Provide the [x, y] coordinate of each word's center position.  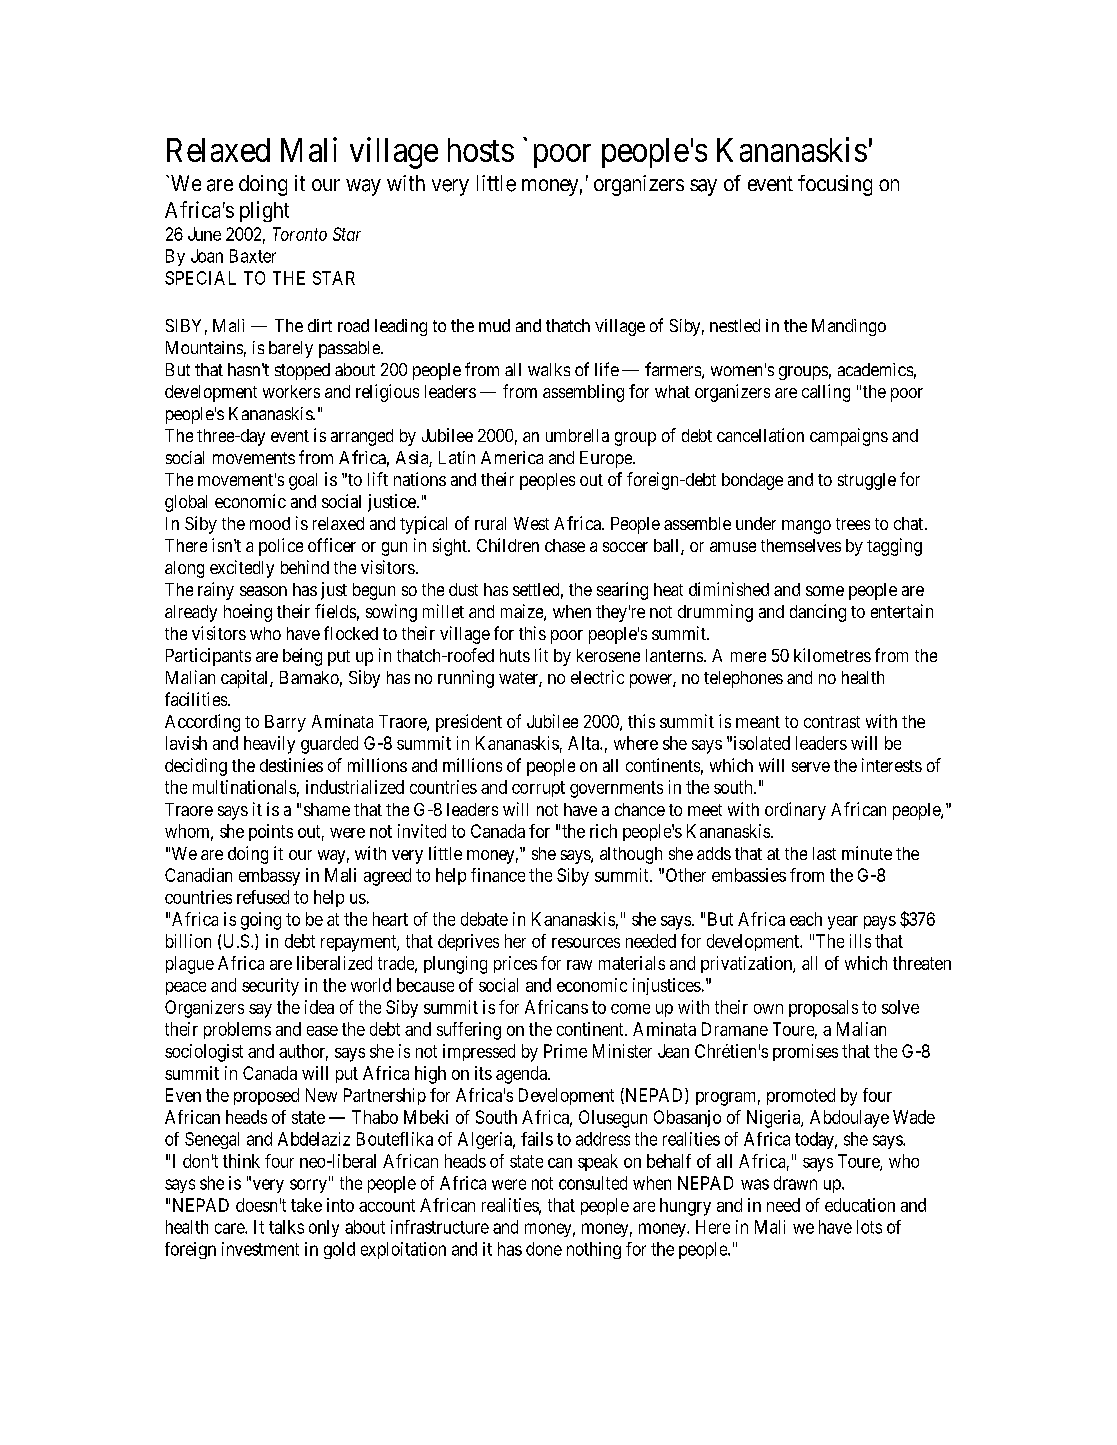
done [544, 1249]
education [860, 1205]
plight [264, 211]
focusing [835, 185]
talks [286, 1227]
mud [494, 325]
